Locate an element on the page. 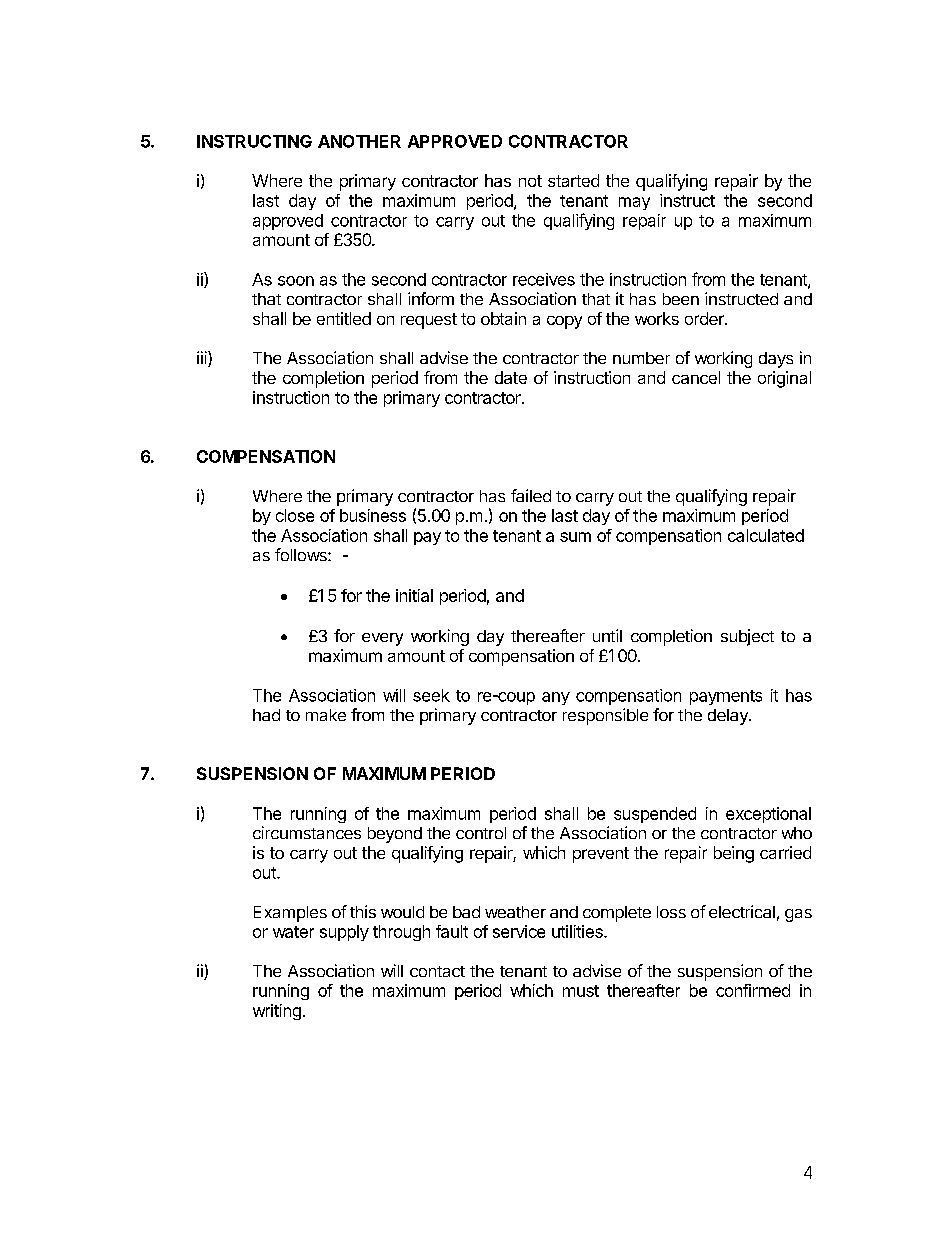 The height and width of the image is (1233, 952). writing is located at coordinates (277, 1012).
